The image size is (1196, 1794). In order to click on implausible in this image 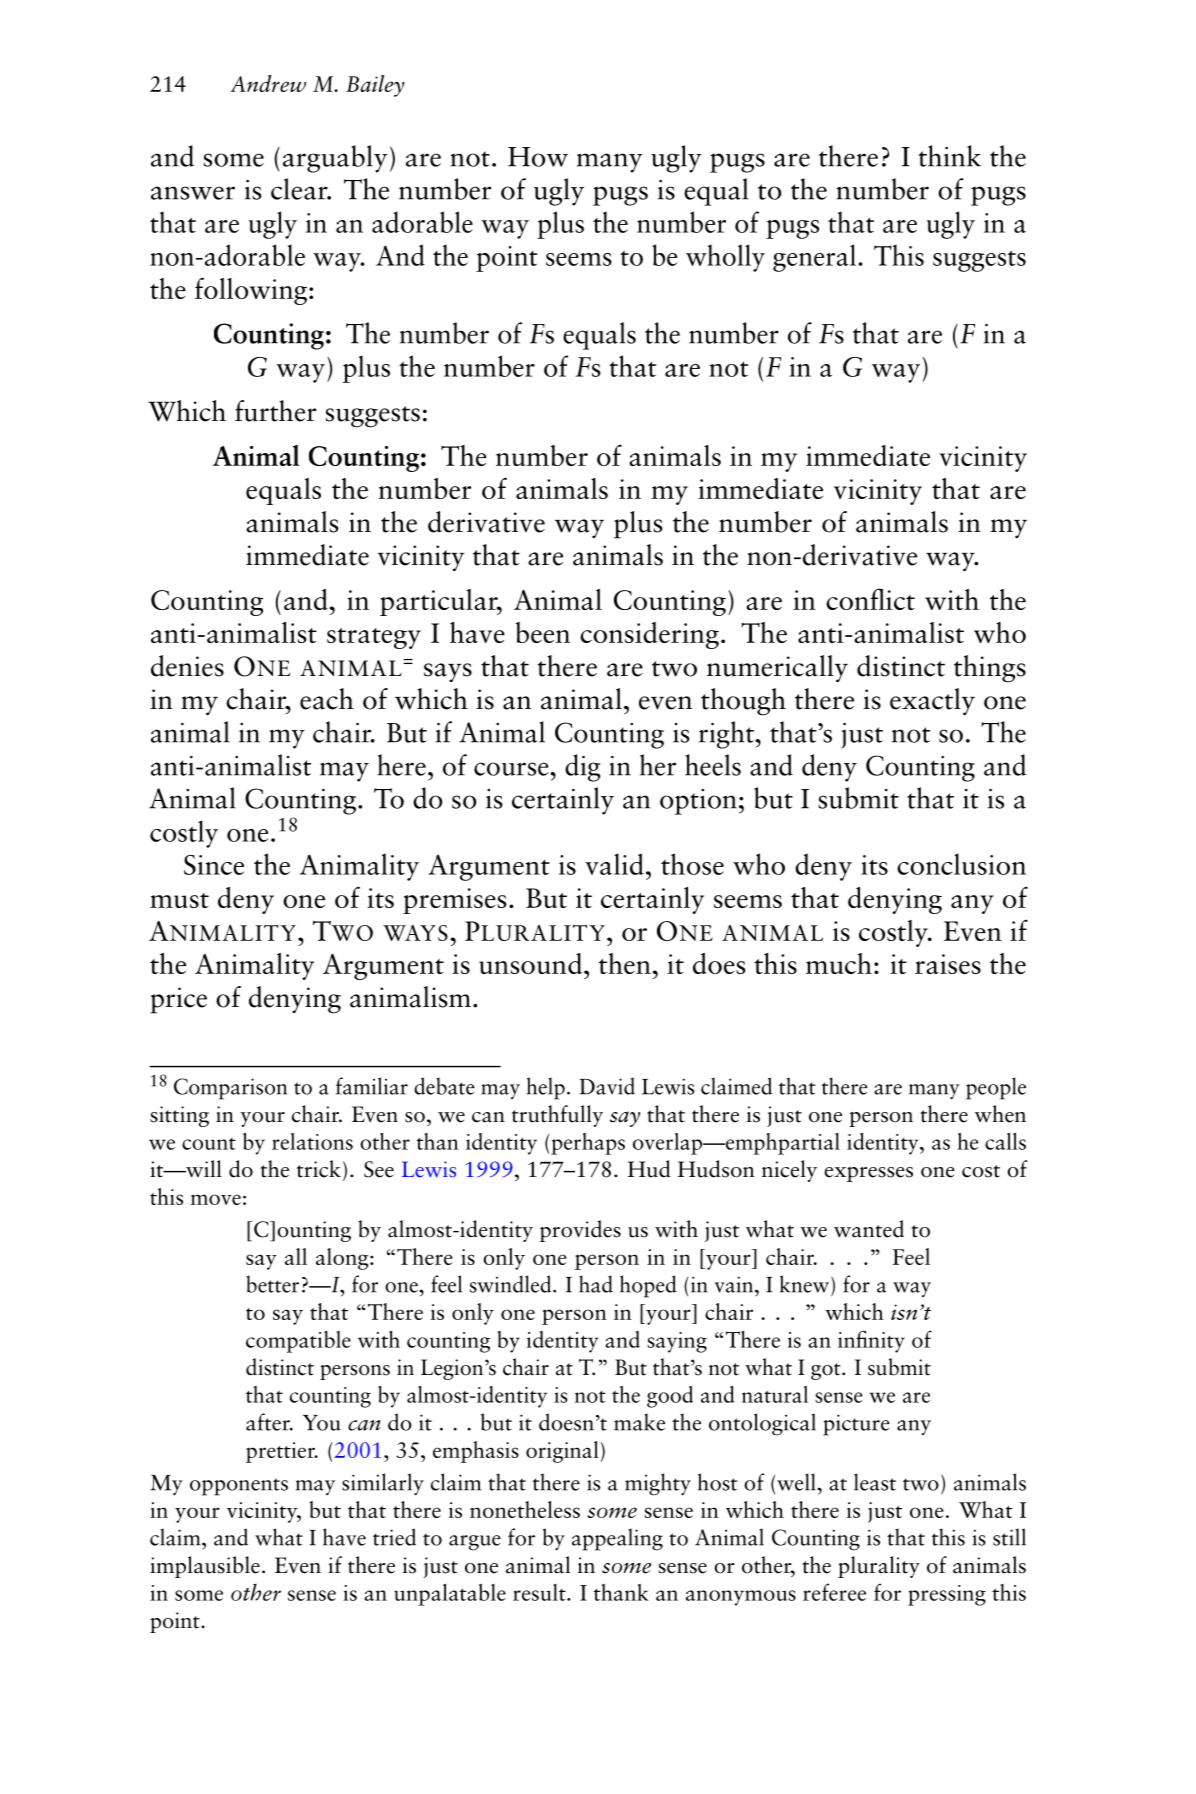, I will do `click(205, 1567)`.
